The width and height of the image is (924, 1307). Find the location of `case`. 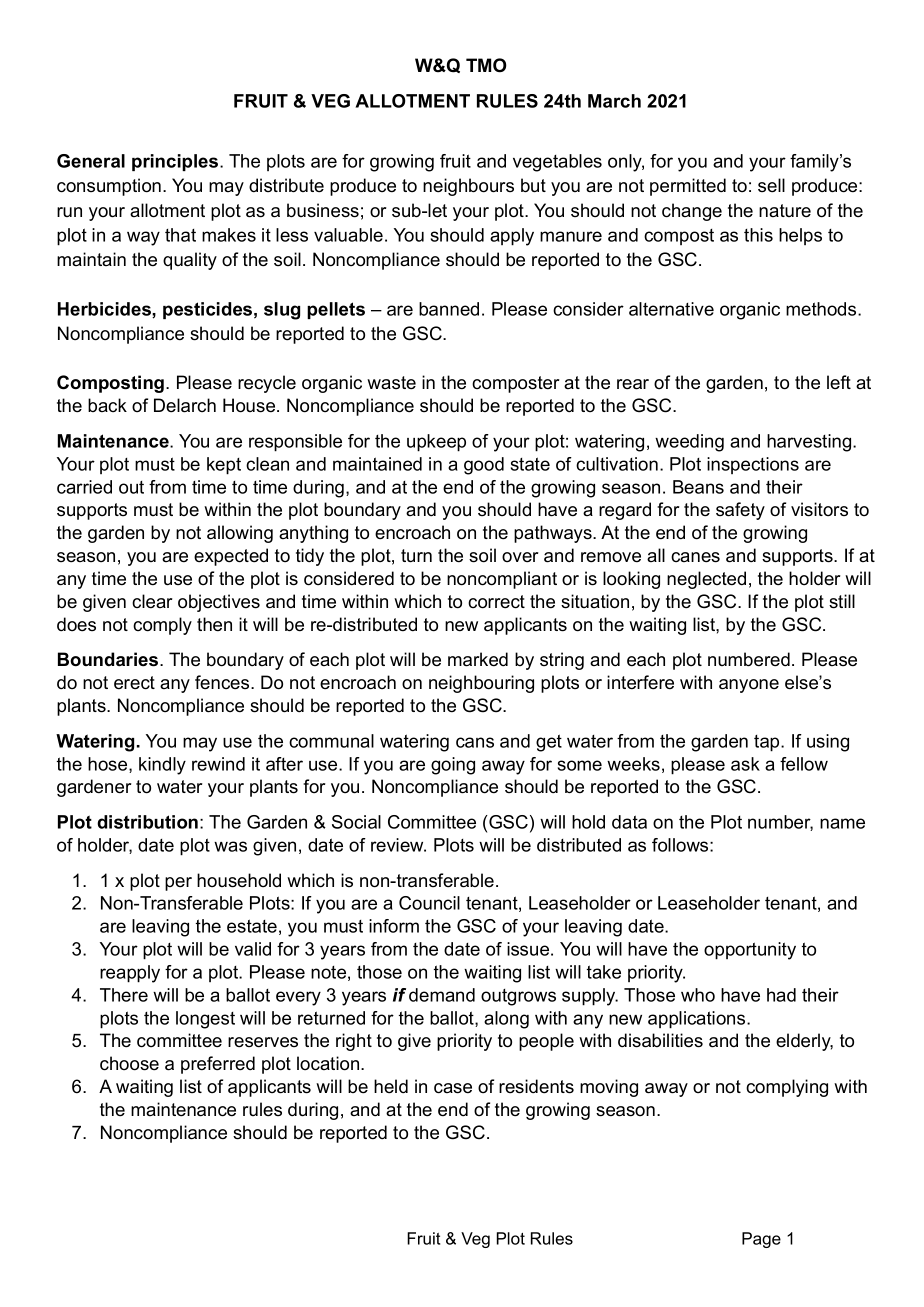

case is located at coordinates (453, 1088).
